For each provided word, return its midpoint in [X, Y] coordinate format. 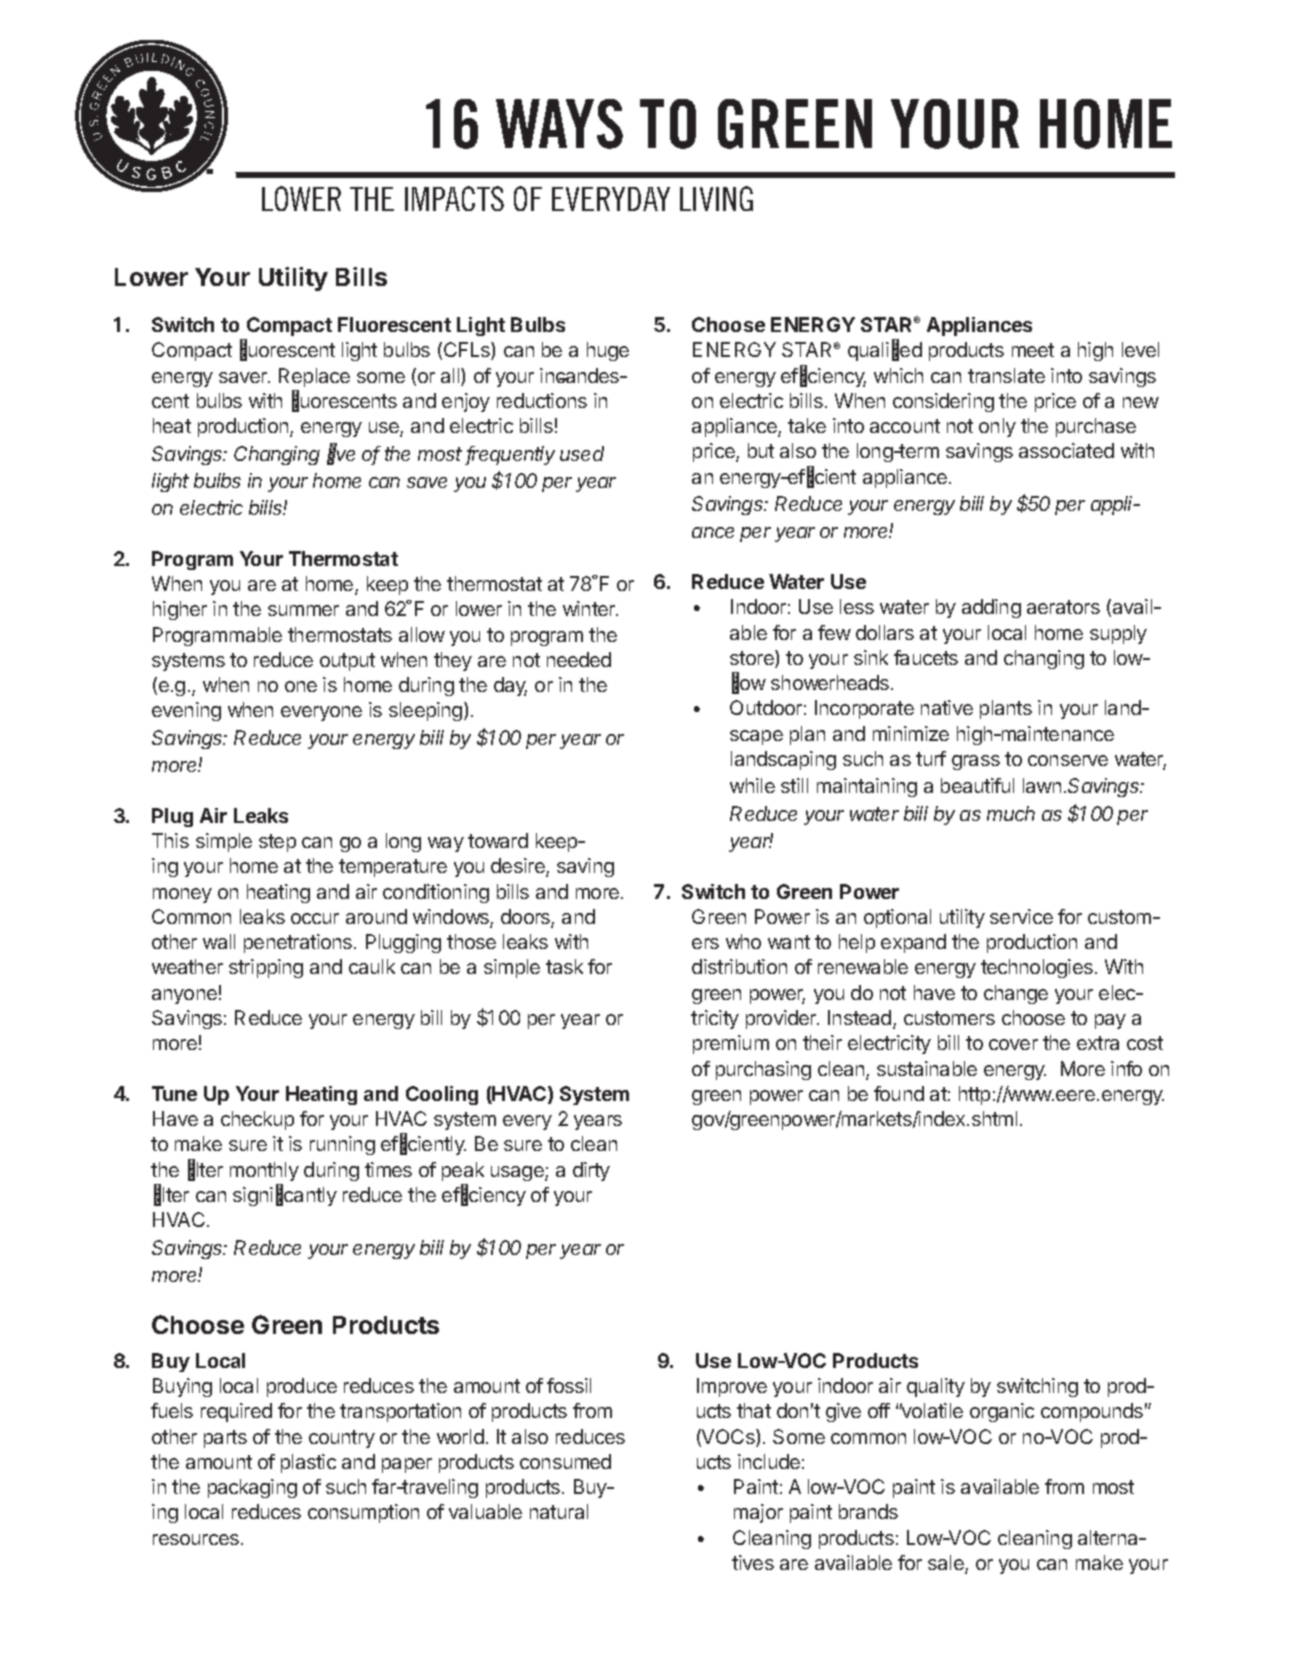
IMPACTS [454, 198]
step [277, 843]
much [1011, 813]
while [752, 785]
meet [1033, 350]
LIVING [716, 198]
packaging [252, 1488]
